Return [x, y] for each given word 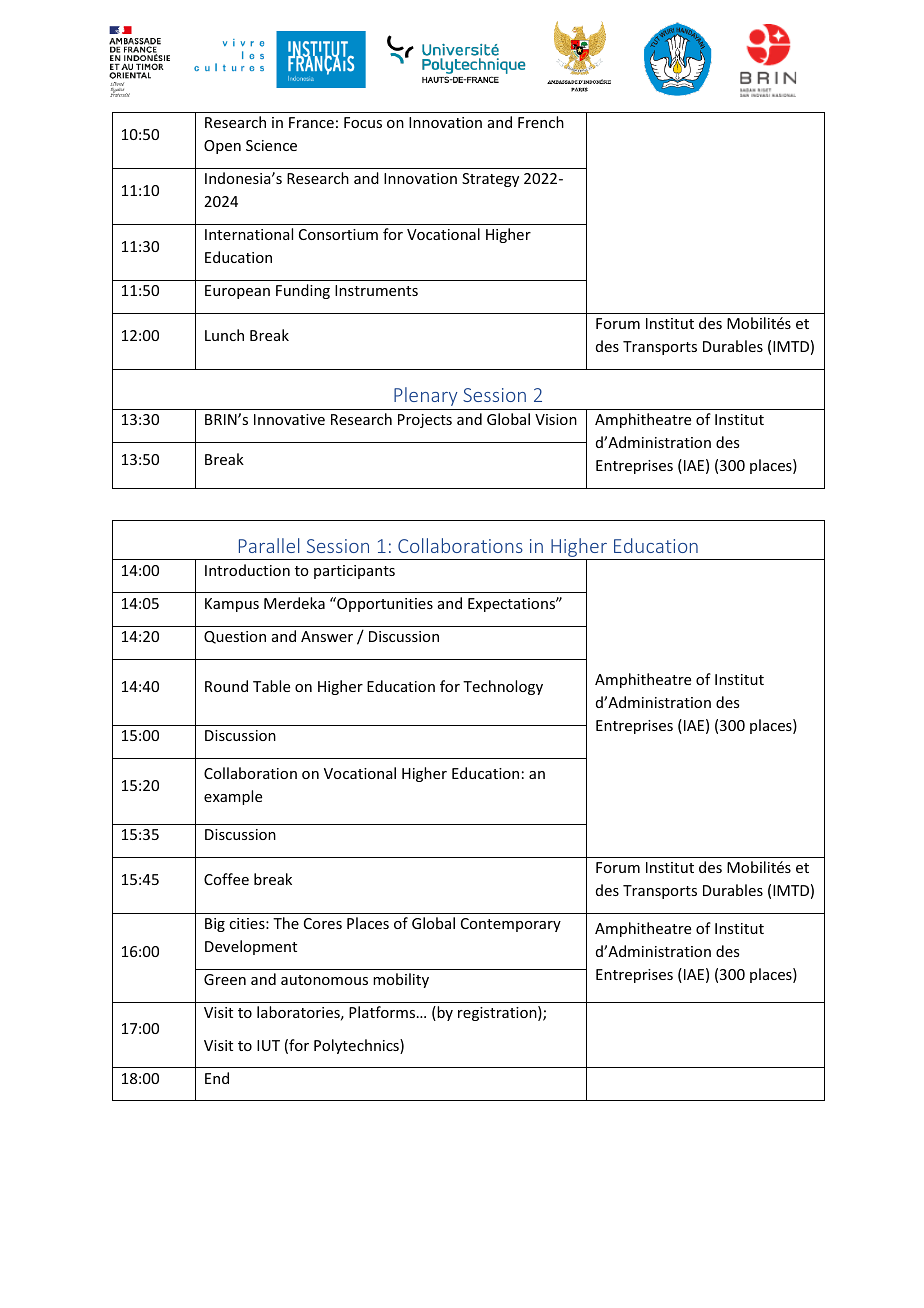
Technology [503, 687]
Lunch [224, 335]
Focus [363, 122]
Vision [556, 419]
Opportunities [384, 604]
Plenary [425, 396]
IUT [268, 1045]
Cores [323, 923]
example [233, 797]
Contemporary [511, 925]
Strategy [490, 180]
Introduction [247, 570]
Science [271, 145]
